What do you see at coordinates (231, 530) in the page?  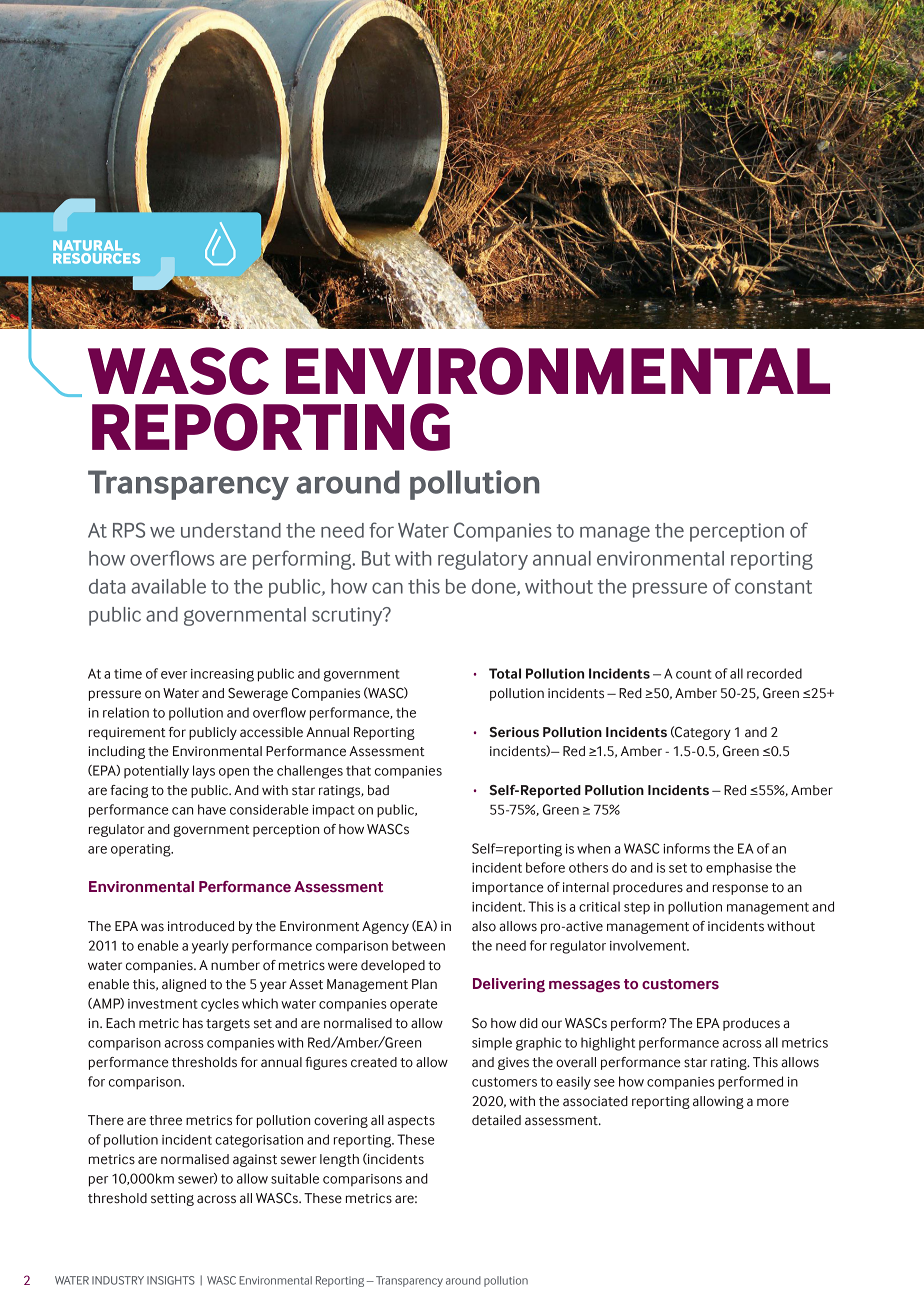 I see `understand` at bounding box center [231, 530].
